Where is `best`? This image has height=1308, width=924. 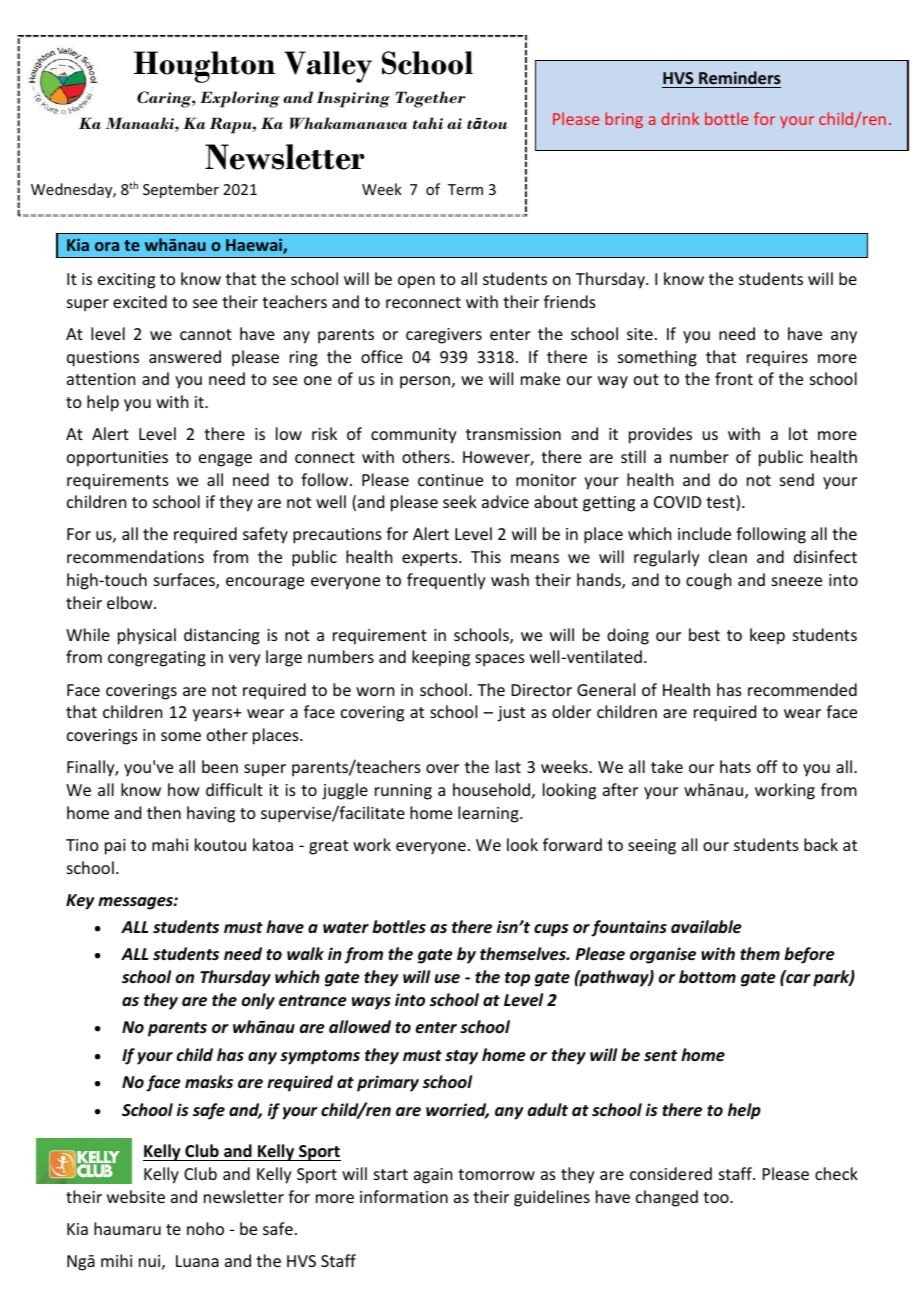
best is located at coordinates (704, 634).
